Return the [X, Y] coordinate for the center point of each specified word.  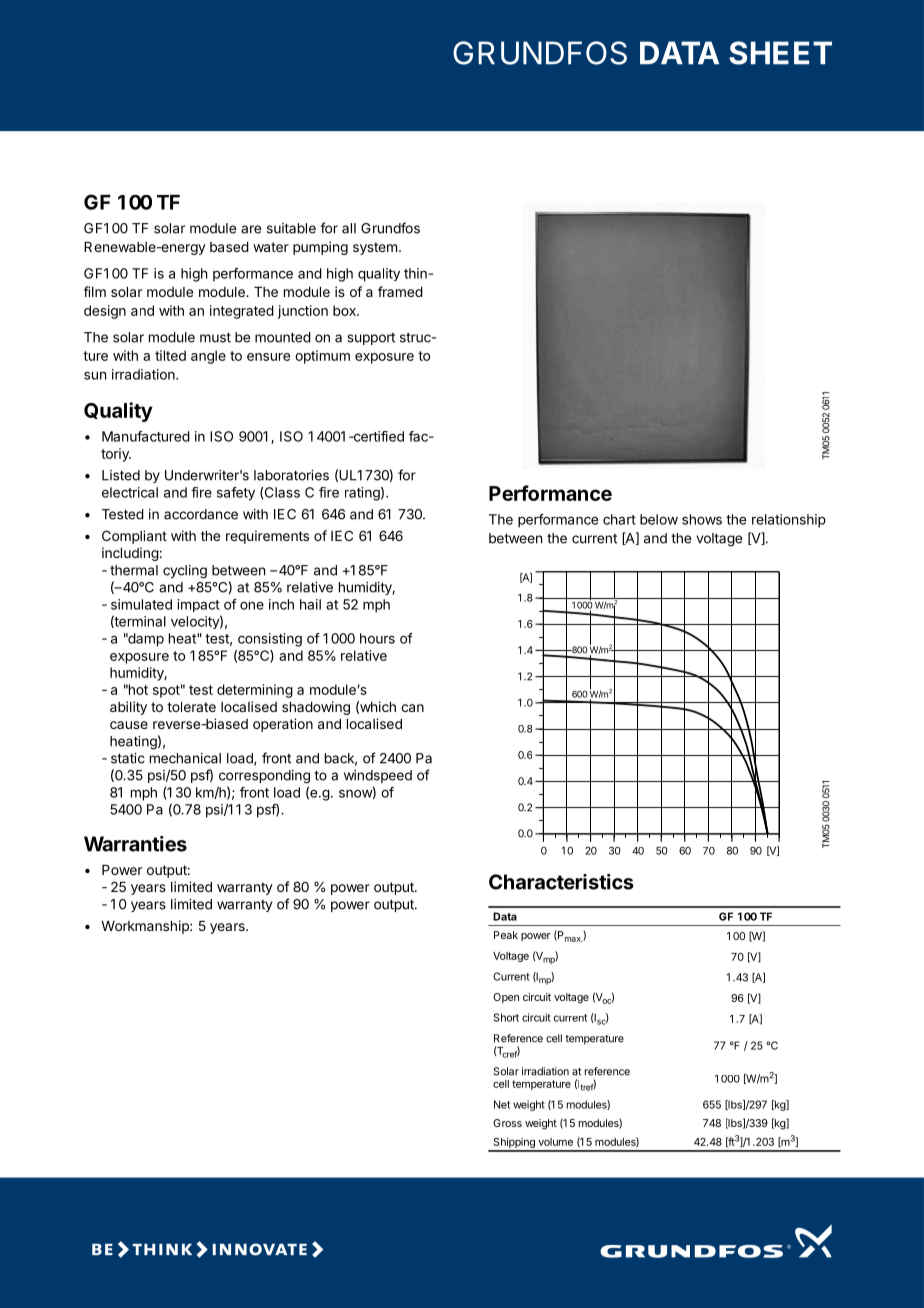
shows [702, 519]
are [251, 229]
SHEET [780, 53]
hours [377, 638]
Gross [507, 1123]
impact [198, 605]
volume [555, 1142]
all [349, 228]
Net [502, 1104]
